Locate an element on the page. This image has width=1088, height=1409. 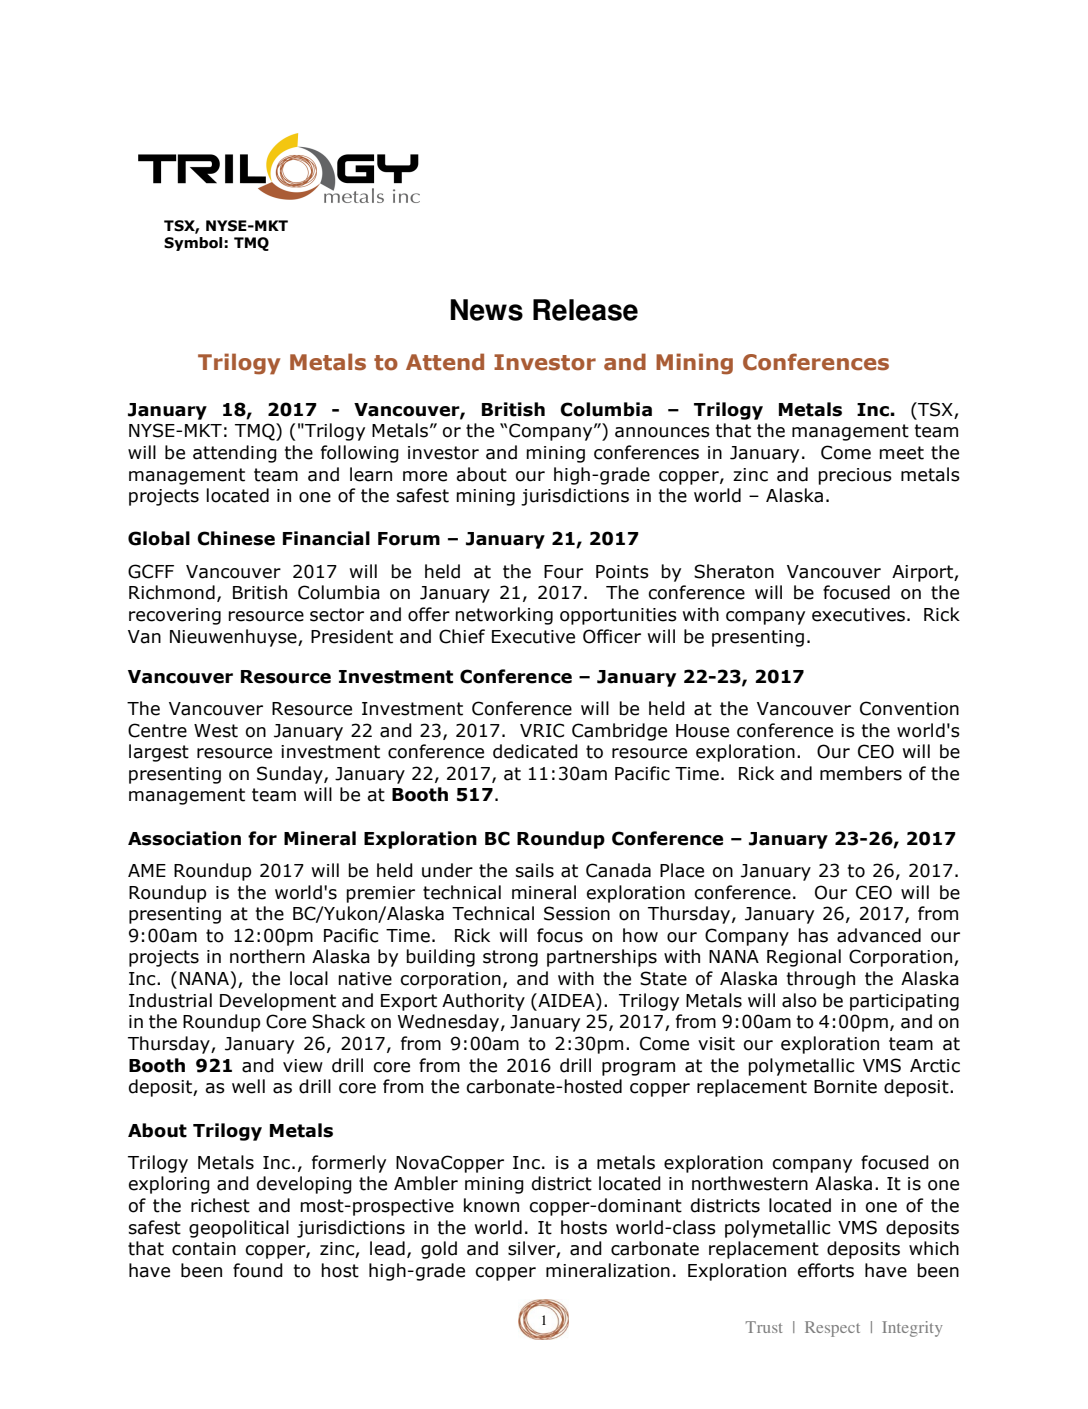
Arctic is located at coordinates (935, 1066).
